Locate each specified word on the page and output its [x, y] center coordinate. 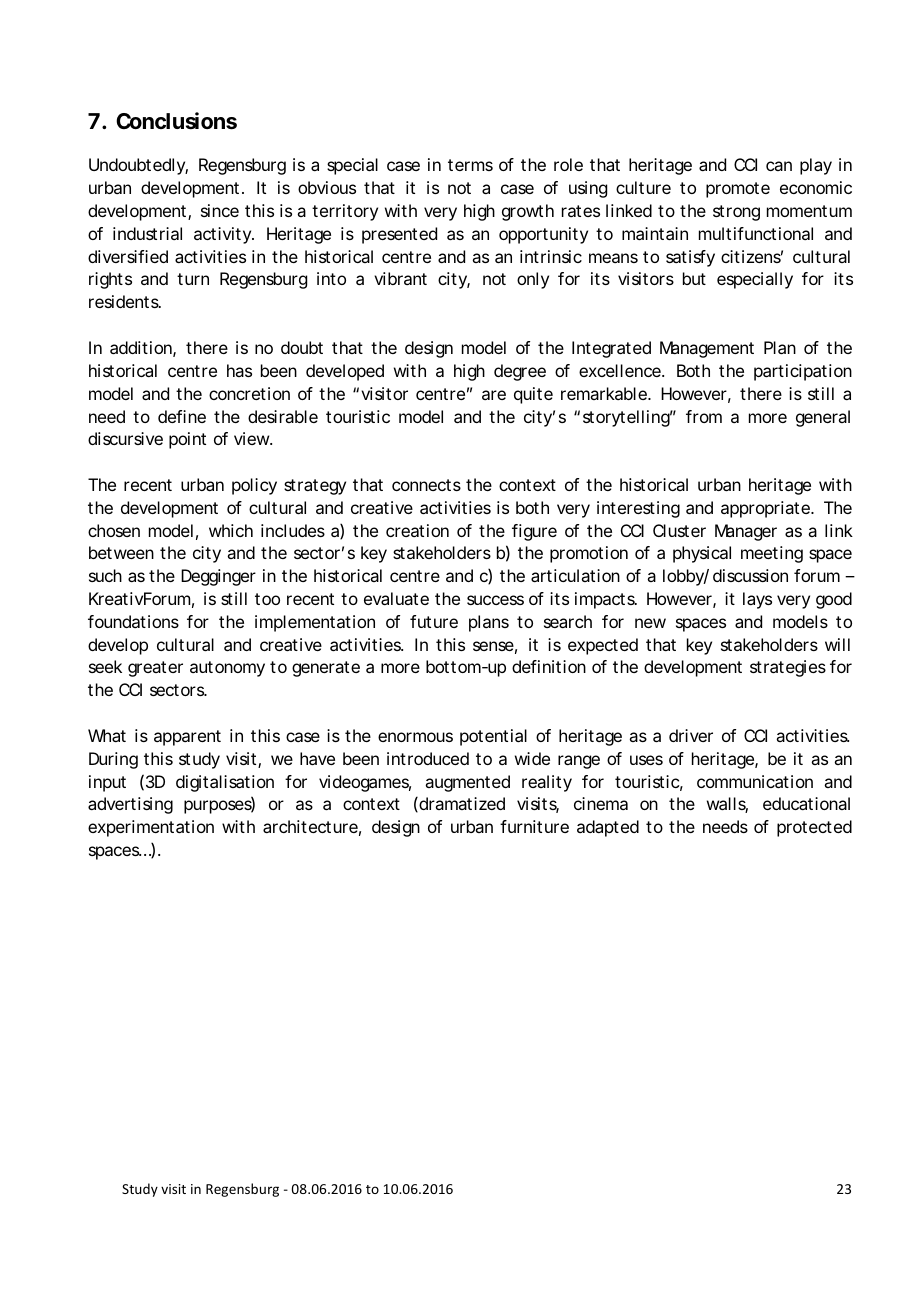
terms [470, 165]
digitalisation [225, 783]
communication [755, 781]
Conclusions [176, 121]
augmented [467, 783]
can [779, 166]
